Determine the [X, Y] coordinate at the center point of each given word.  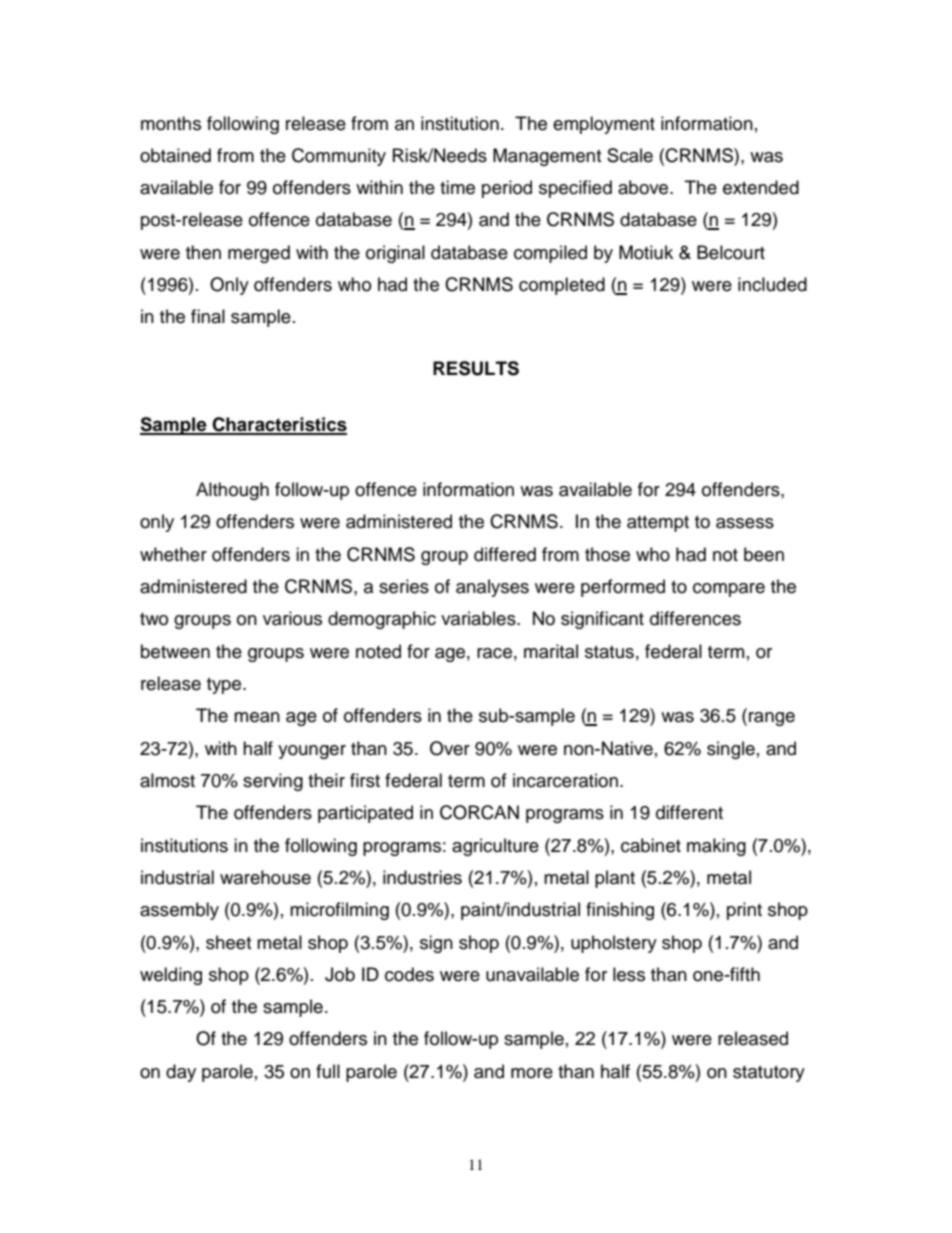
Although [232, 491]
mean [257, 717]
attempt [658, 524]
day [181, 1073]
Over [450, 748]
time [457, 187]
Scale [630, 155]
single [731, 750]
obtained [175, 155]
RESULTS [476, 368]
